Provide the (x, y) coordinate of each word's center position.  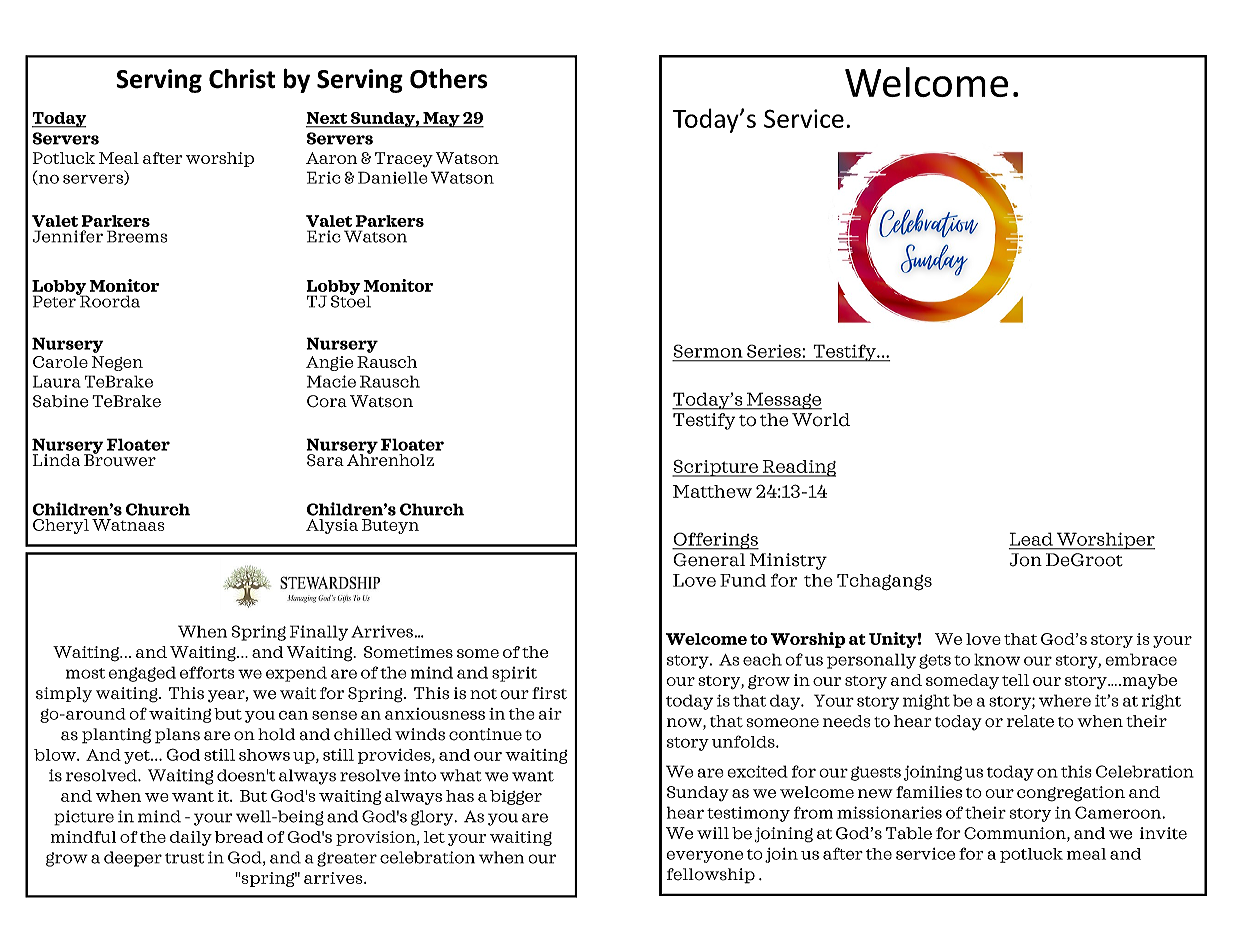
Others (449, 78)
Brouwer (120, 459)
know (997, 659)
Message (783, 401)
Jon (1025, 560)
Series (774, 351)
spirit (514, 674)
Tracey (404, 159)
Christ (242, 79)
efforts (207, 672)
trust (184, 858)
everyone (704, 856)
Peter (55, 300)
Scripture (716, 468)
